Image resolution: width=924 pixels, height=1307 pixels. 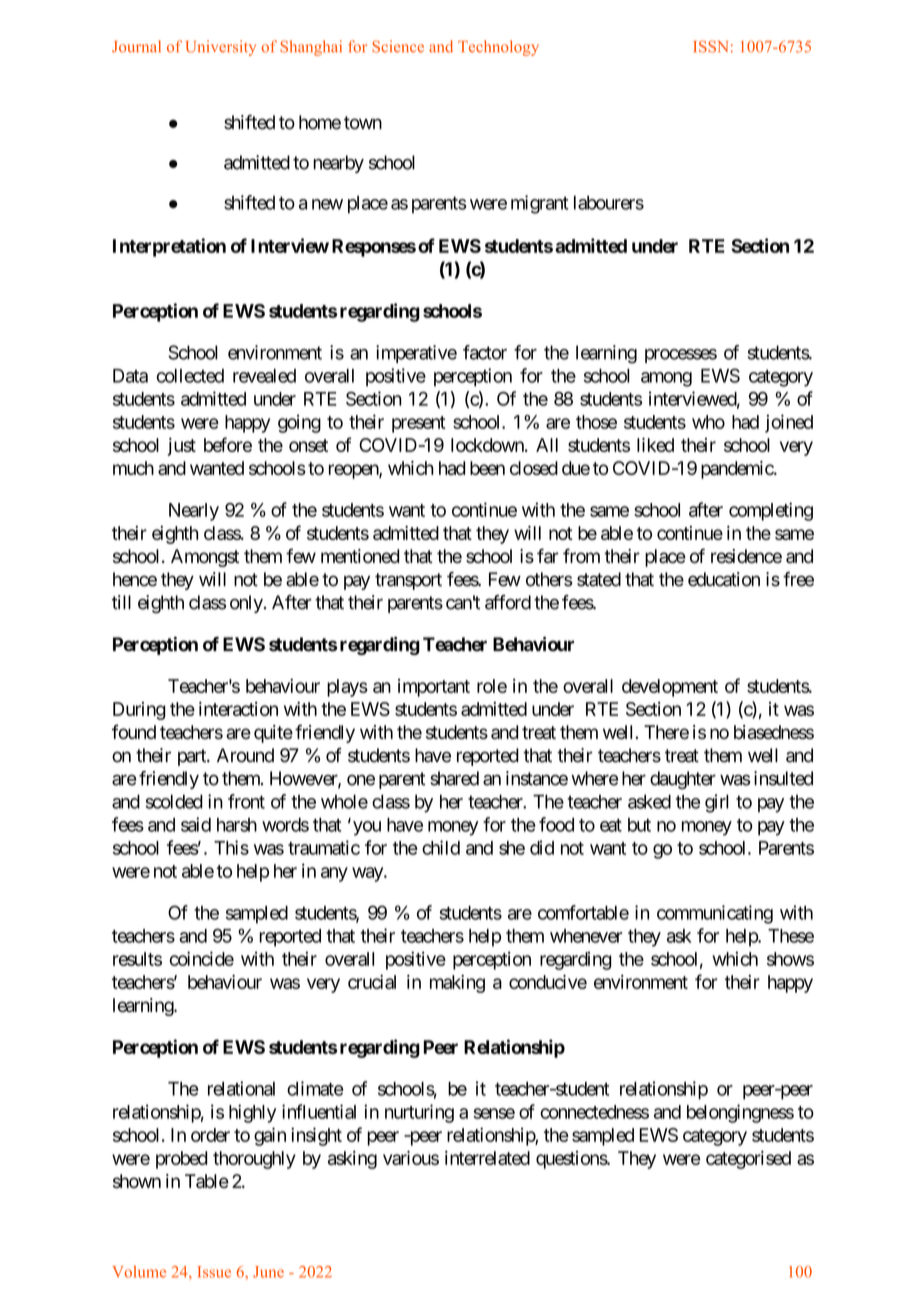 What do you see at coordinates (487, 1158) in the screenshot?
I see `interrelated` at bounding box center [487, 1158].
